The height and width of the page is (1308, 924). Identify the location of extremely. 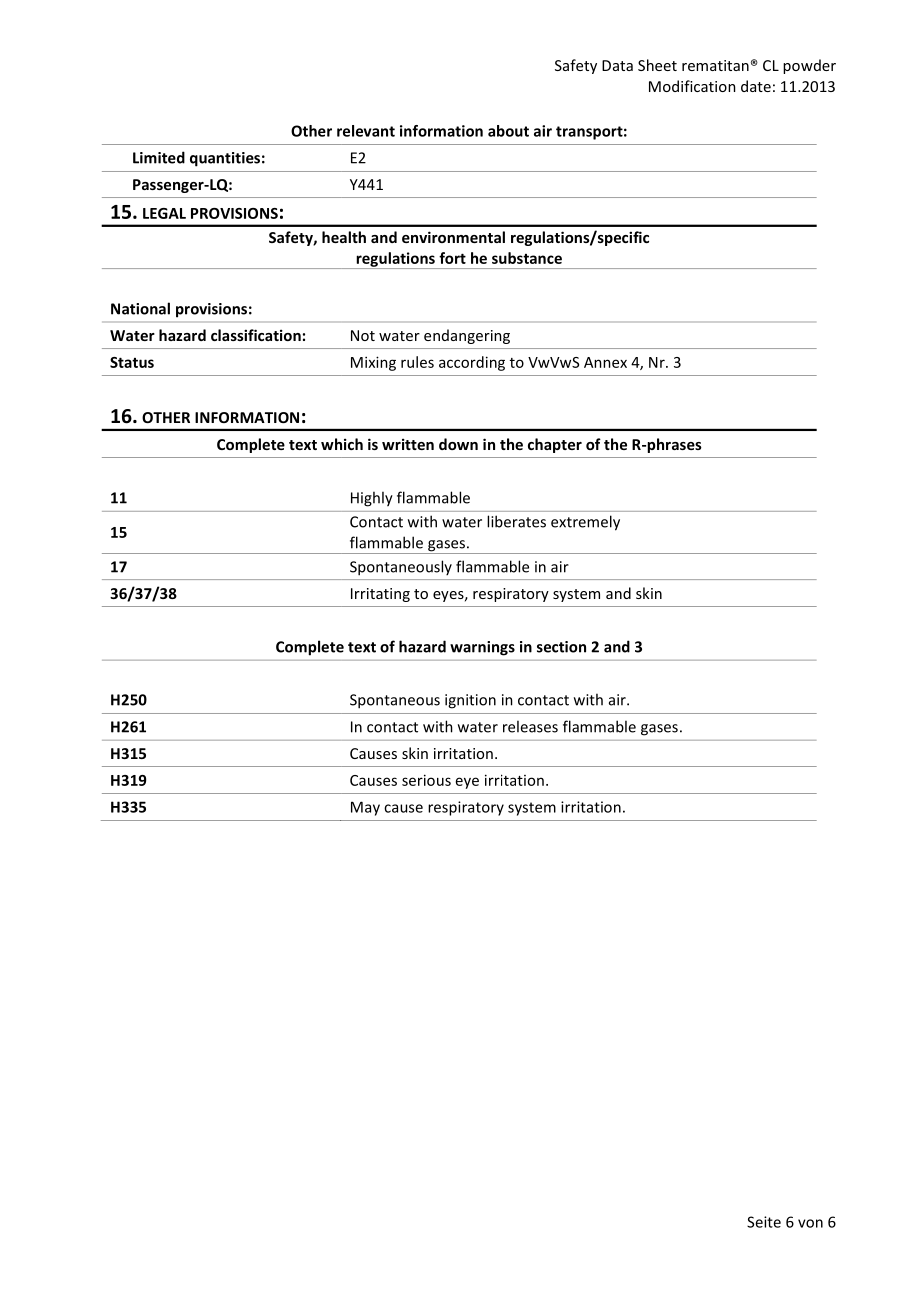
(585, 523).
